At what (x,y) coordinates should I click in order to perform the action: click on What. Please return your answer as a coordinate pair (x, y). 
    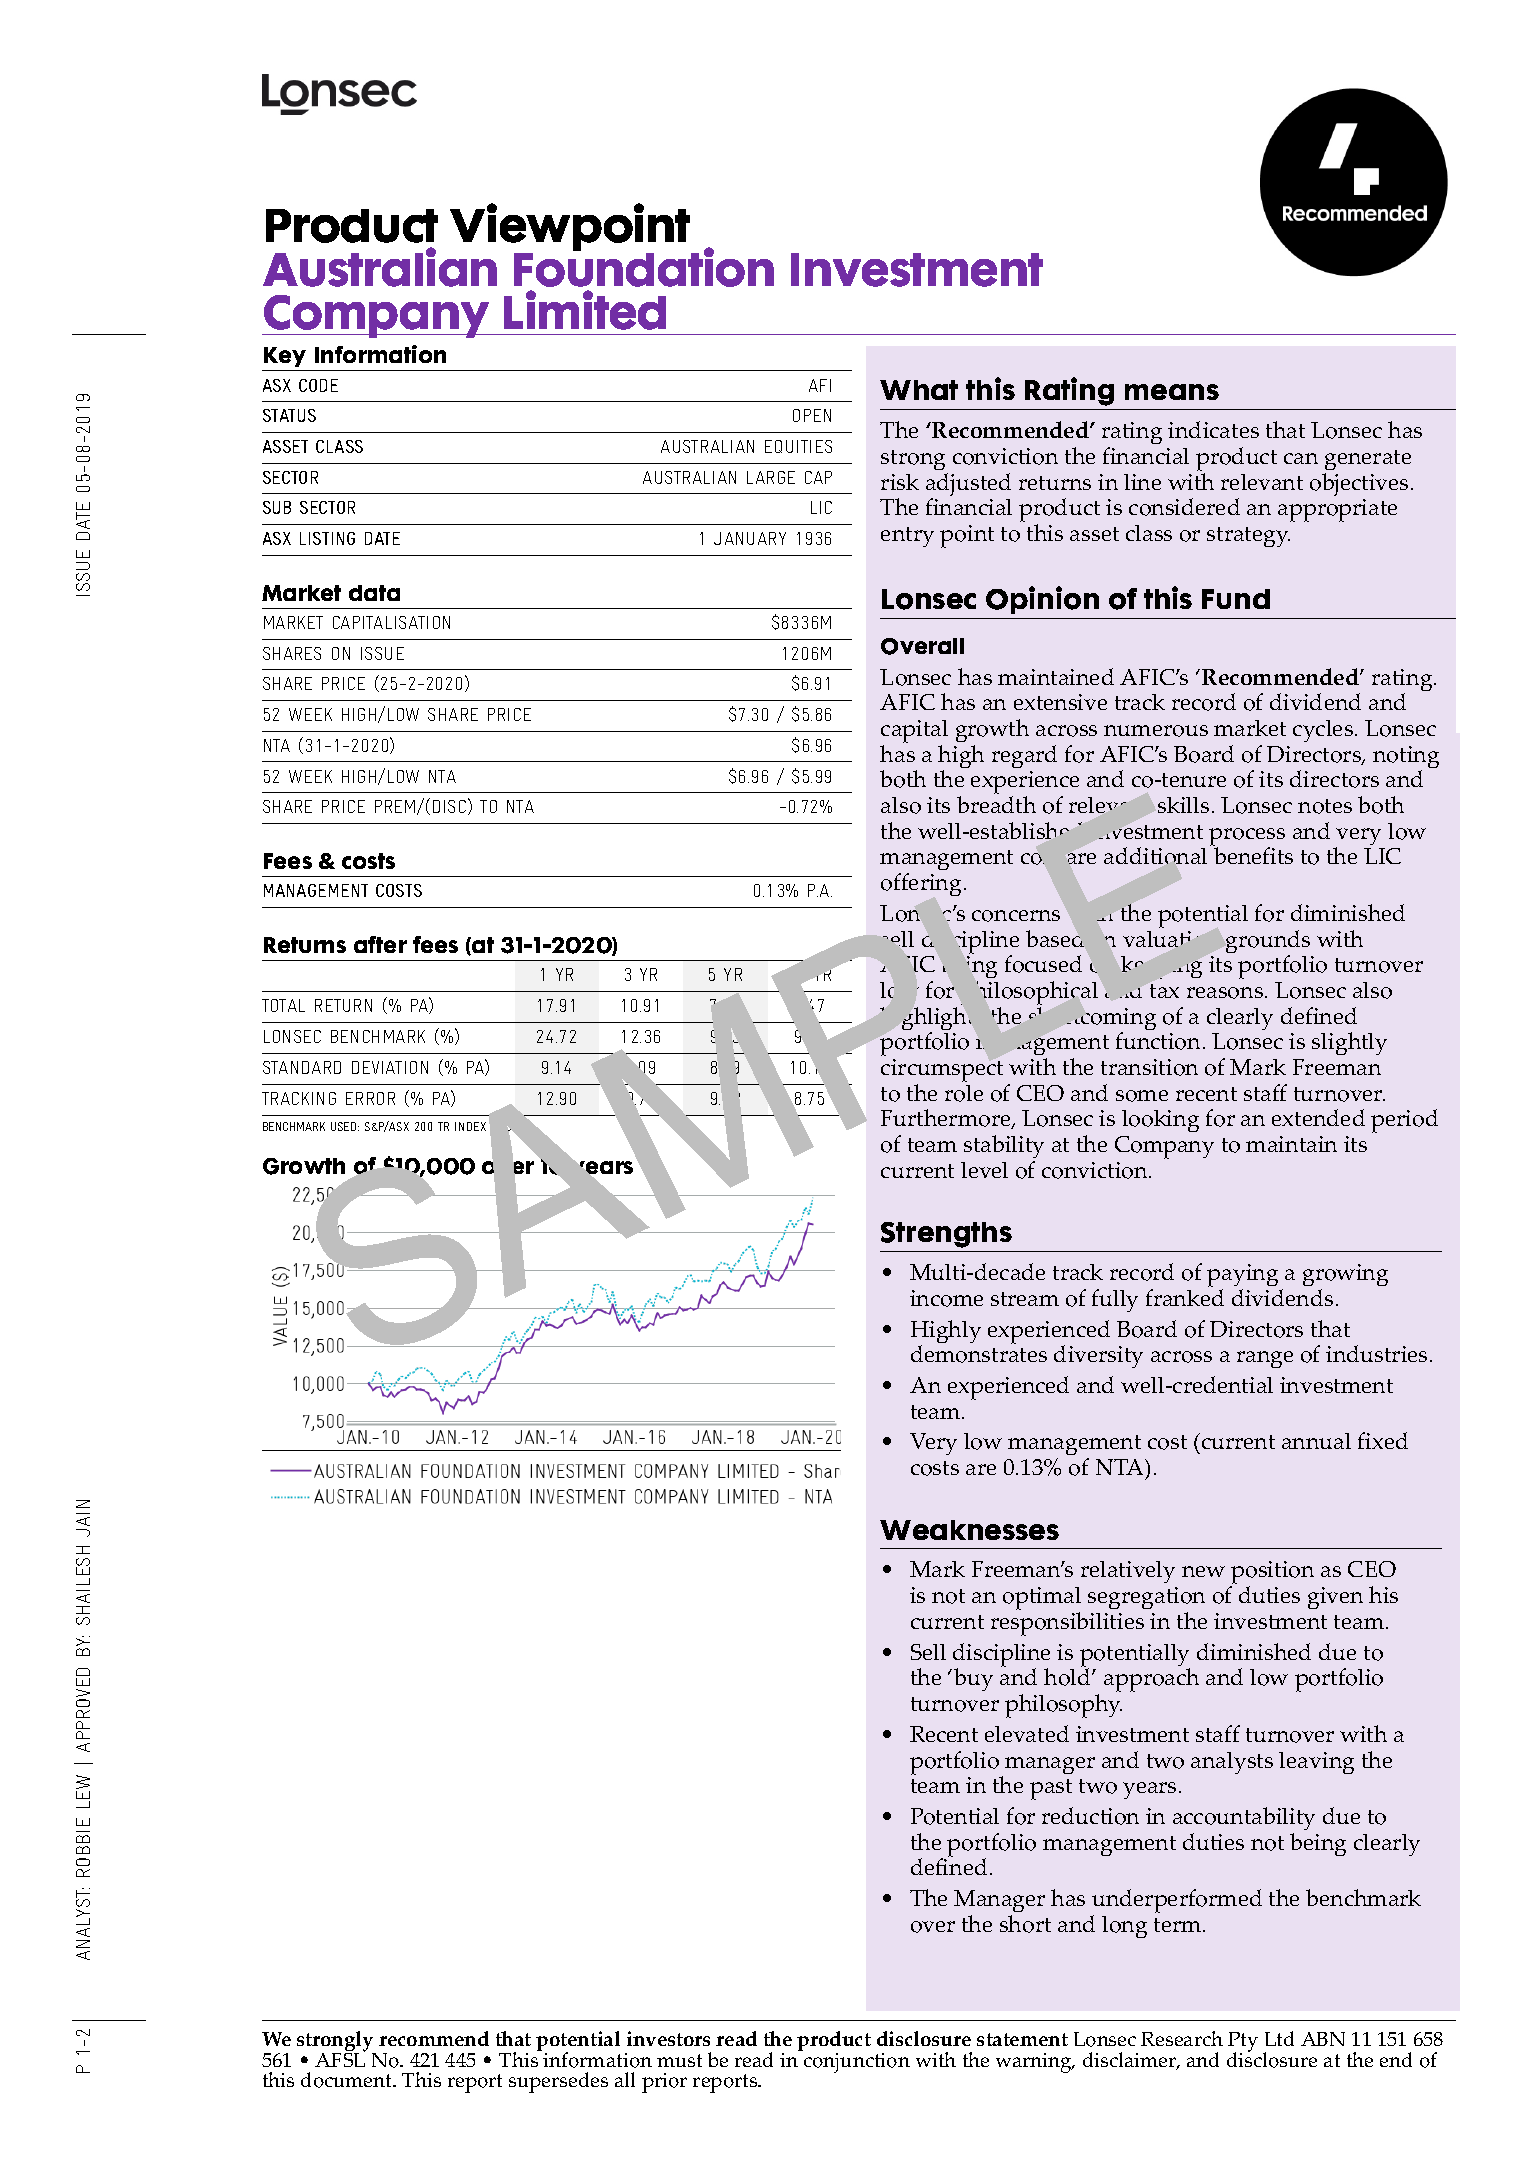
    Looking at the image, I should click on (919, 390).
